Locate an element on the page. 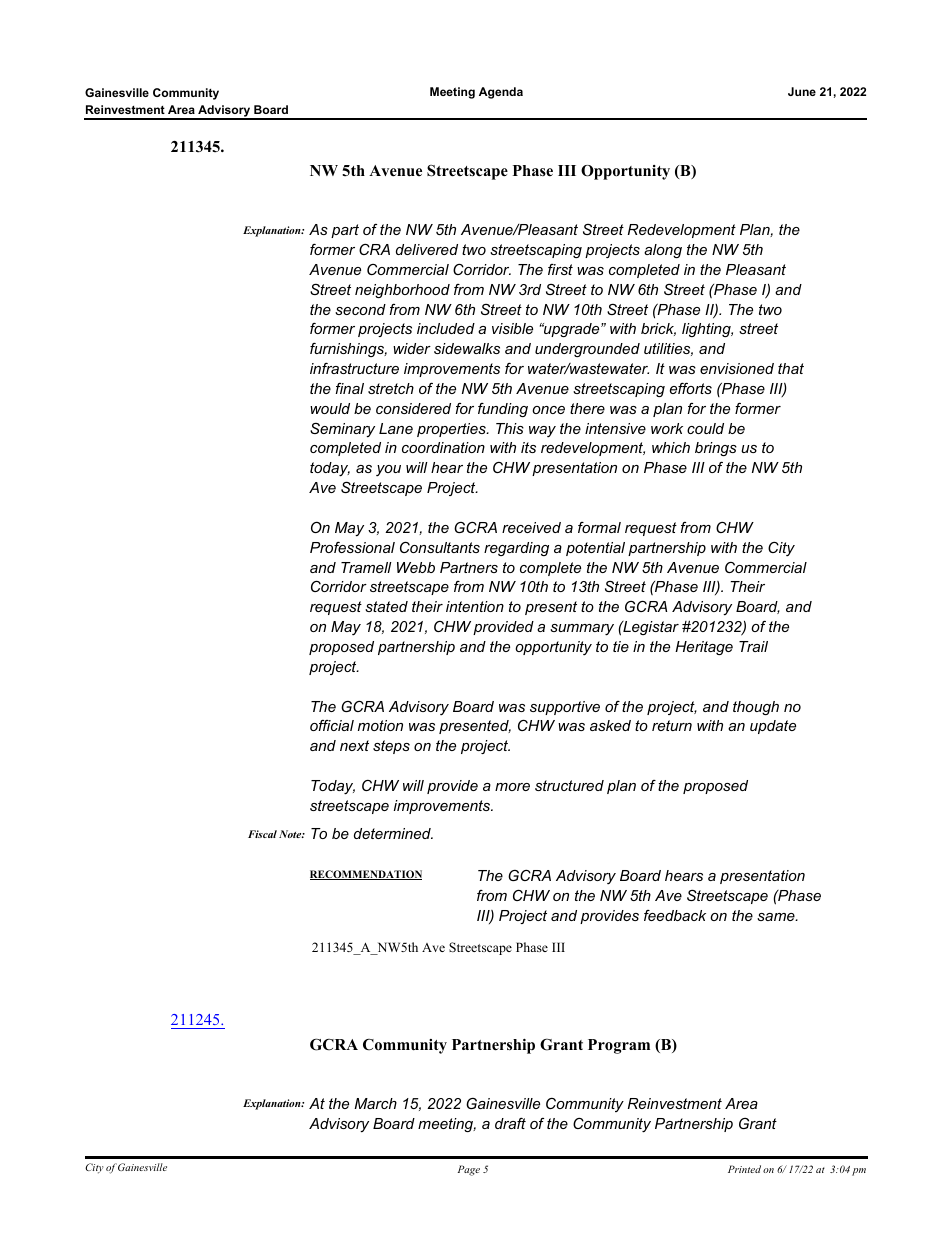 Image resolution: width=952 pixels, height=1233 pixels. envisioned is located at coordinates (737, 368).
